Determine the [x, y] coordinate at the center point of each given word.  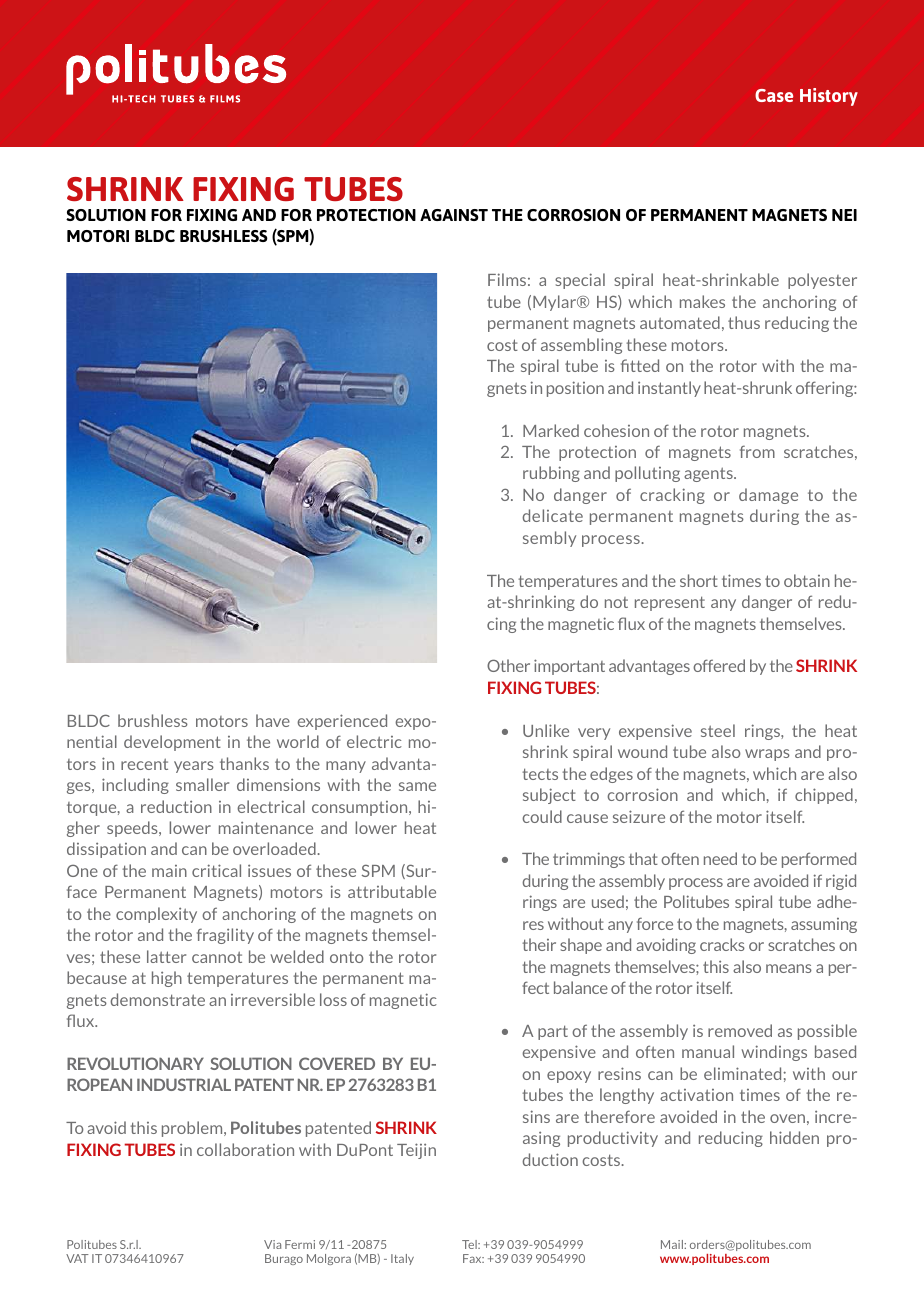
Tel [470, 1244]
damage [768, 496]
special [580, 281]
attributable [392, 891]
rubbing [551, 474]
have [273, 720]
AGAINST [454, 215]
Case [774, 95]
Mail [673, 1244]
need [720, 858]
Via [272, 1244]
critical [216, 870]
